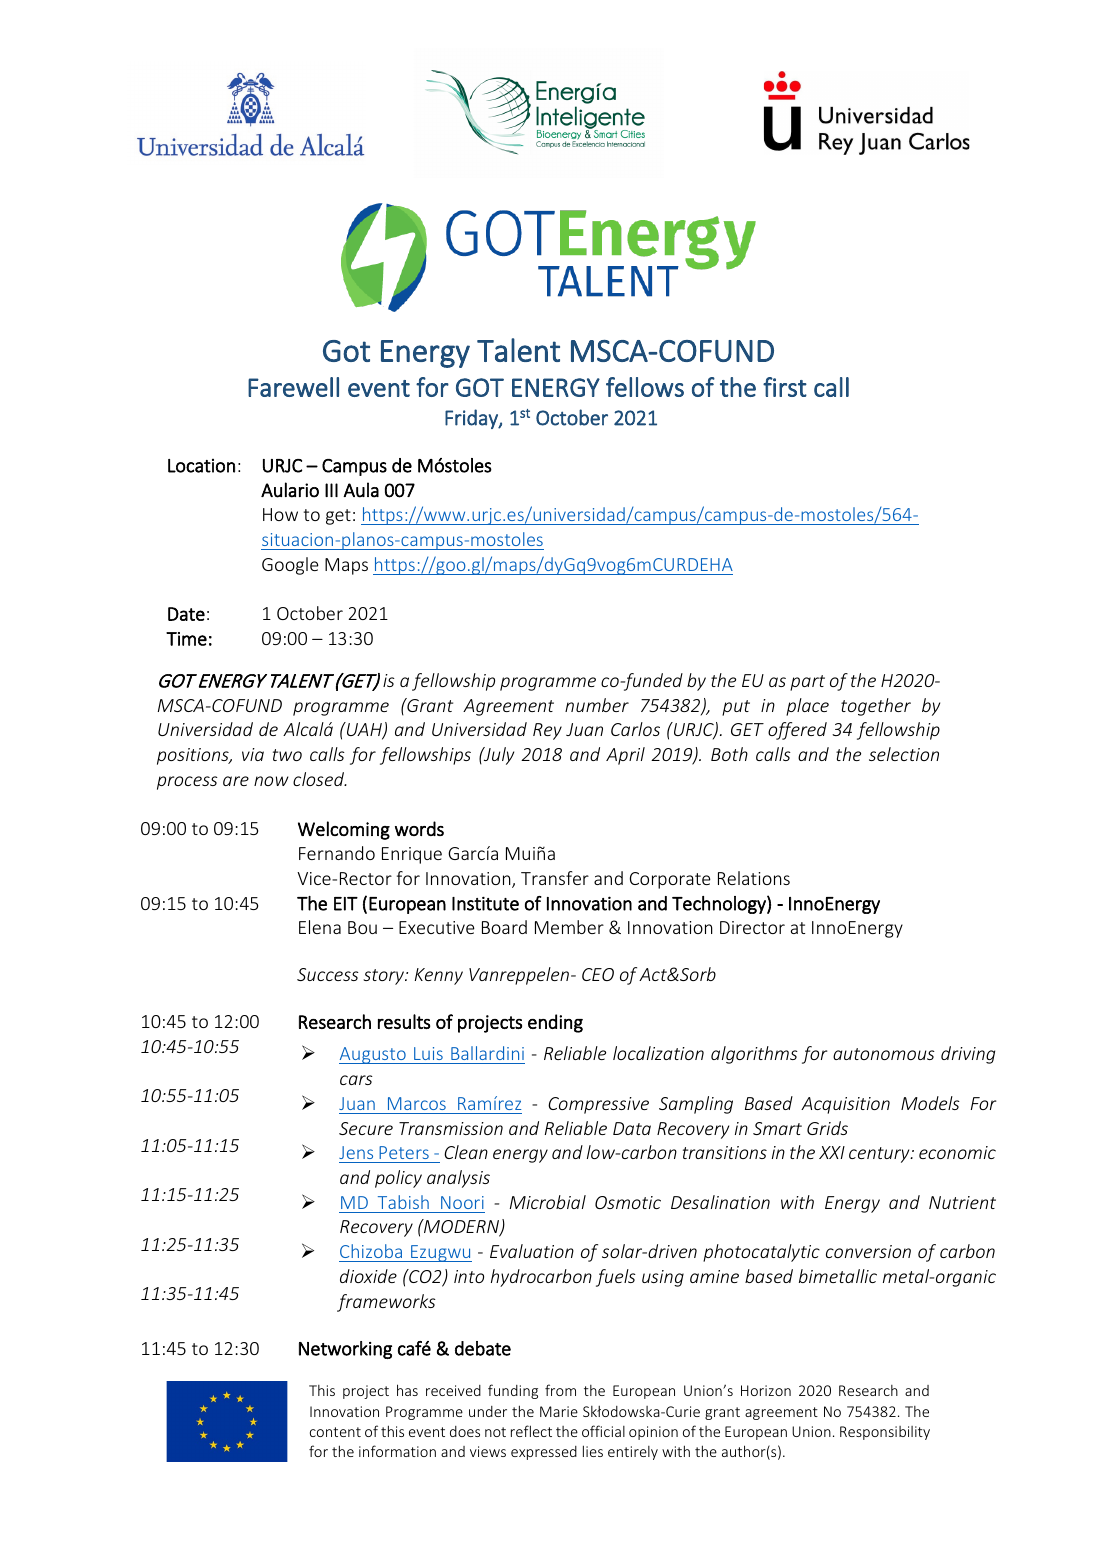 The width and height of the document is (1097, 1552). Describe the element at coordinates (559, 1411) in the document. I see `Marie` at that location.
